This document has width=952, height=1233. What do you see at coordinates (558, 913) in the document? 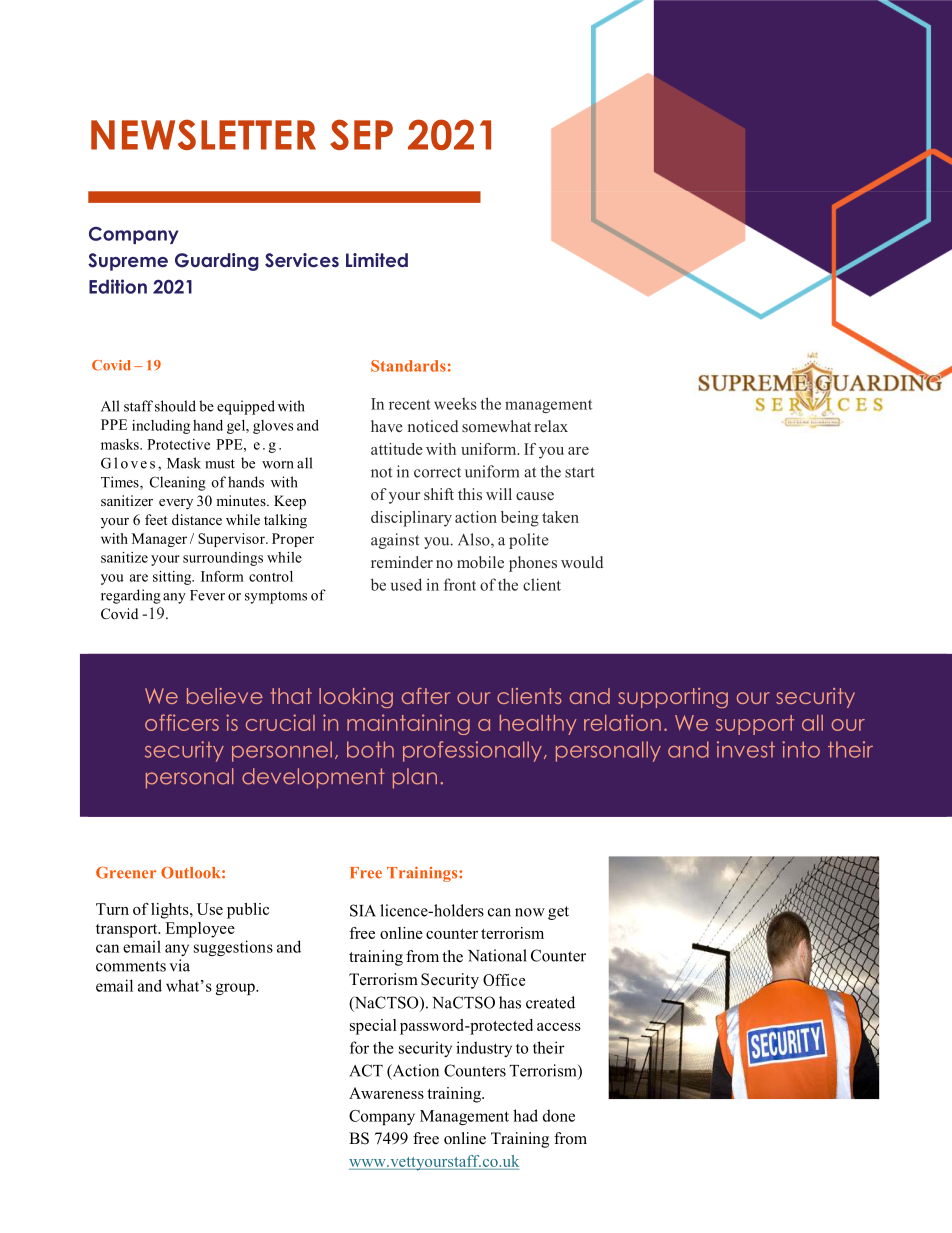
I see `get` at bounding box center [558, 913].
